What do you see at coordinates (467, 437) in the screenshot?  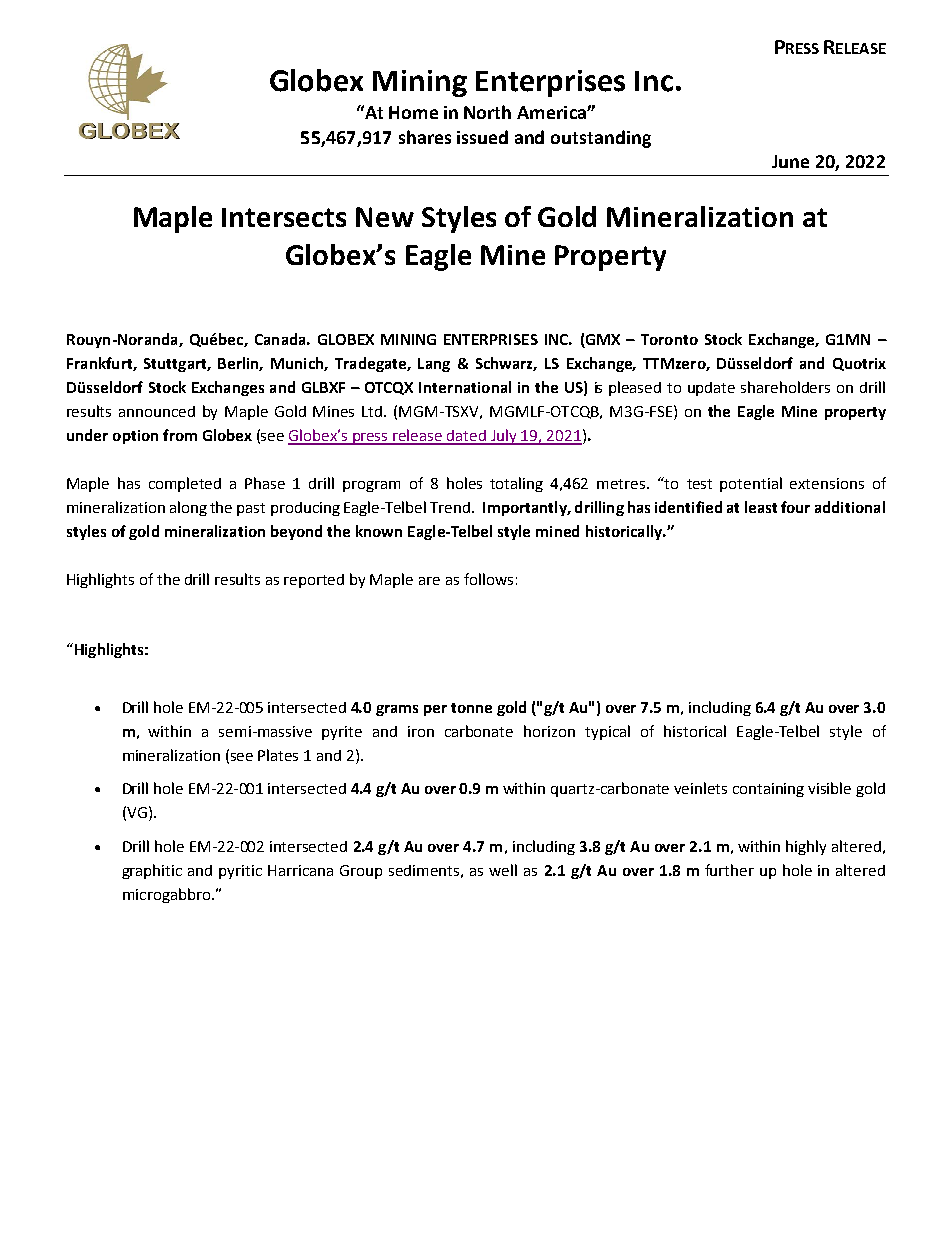 I see `dated` at bounding box center [467, 437].
